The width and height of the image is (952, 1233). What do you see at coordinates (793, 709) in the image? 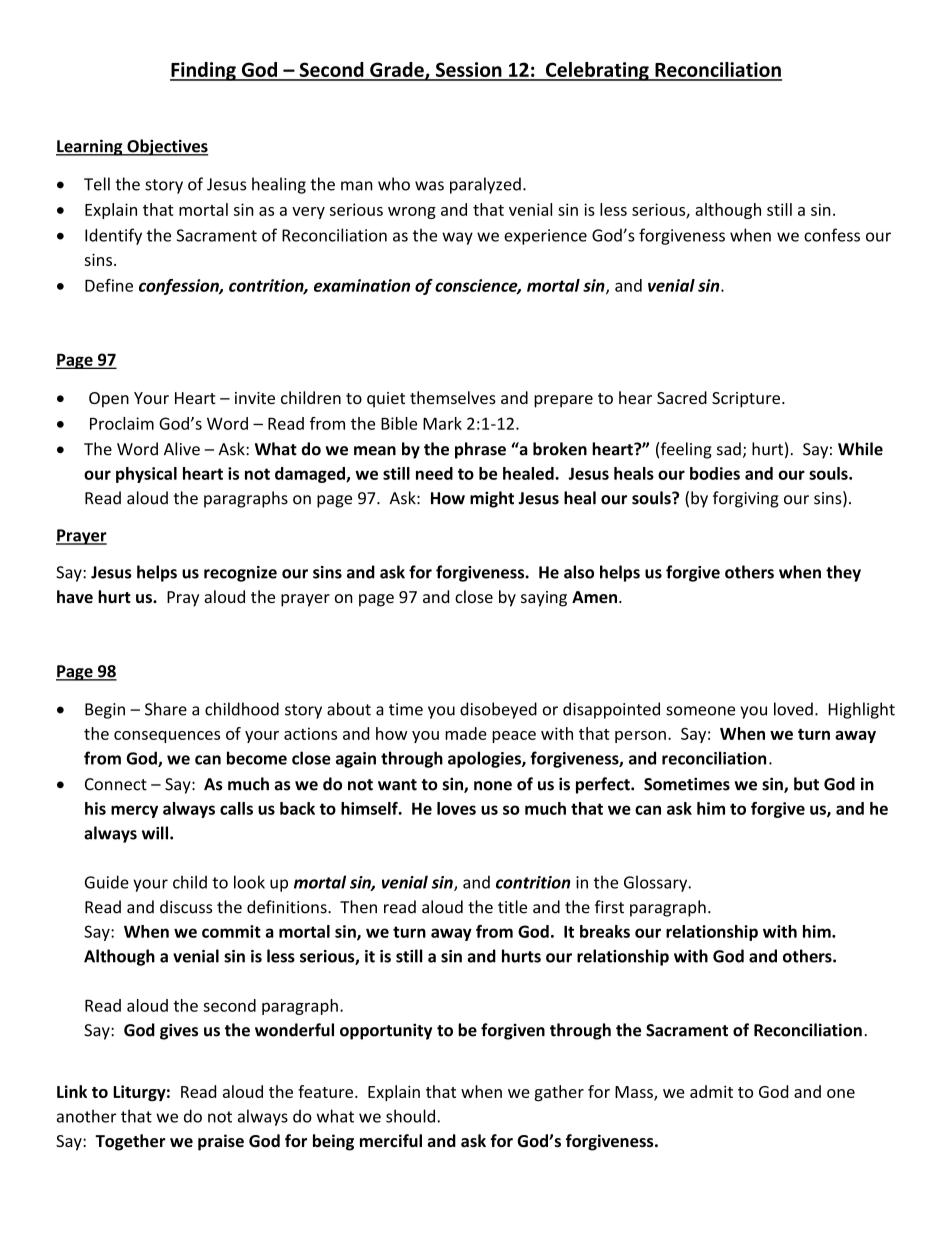
I see `loved` at bounding box center [793, 709].
